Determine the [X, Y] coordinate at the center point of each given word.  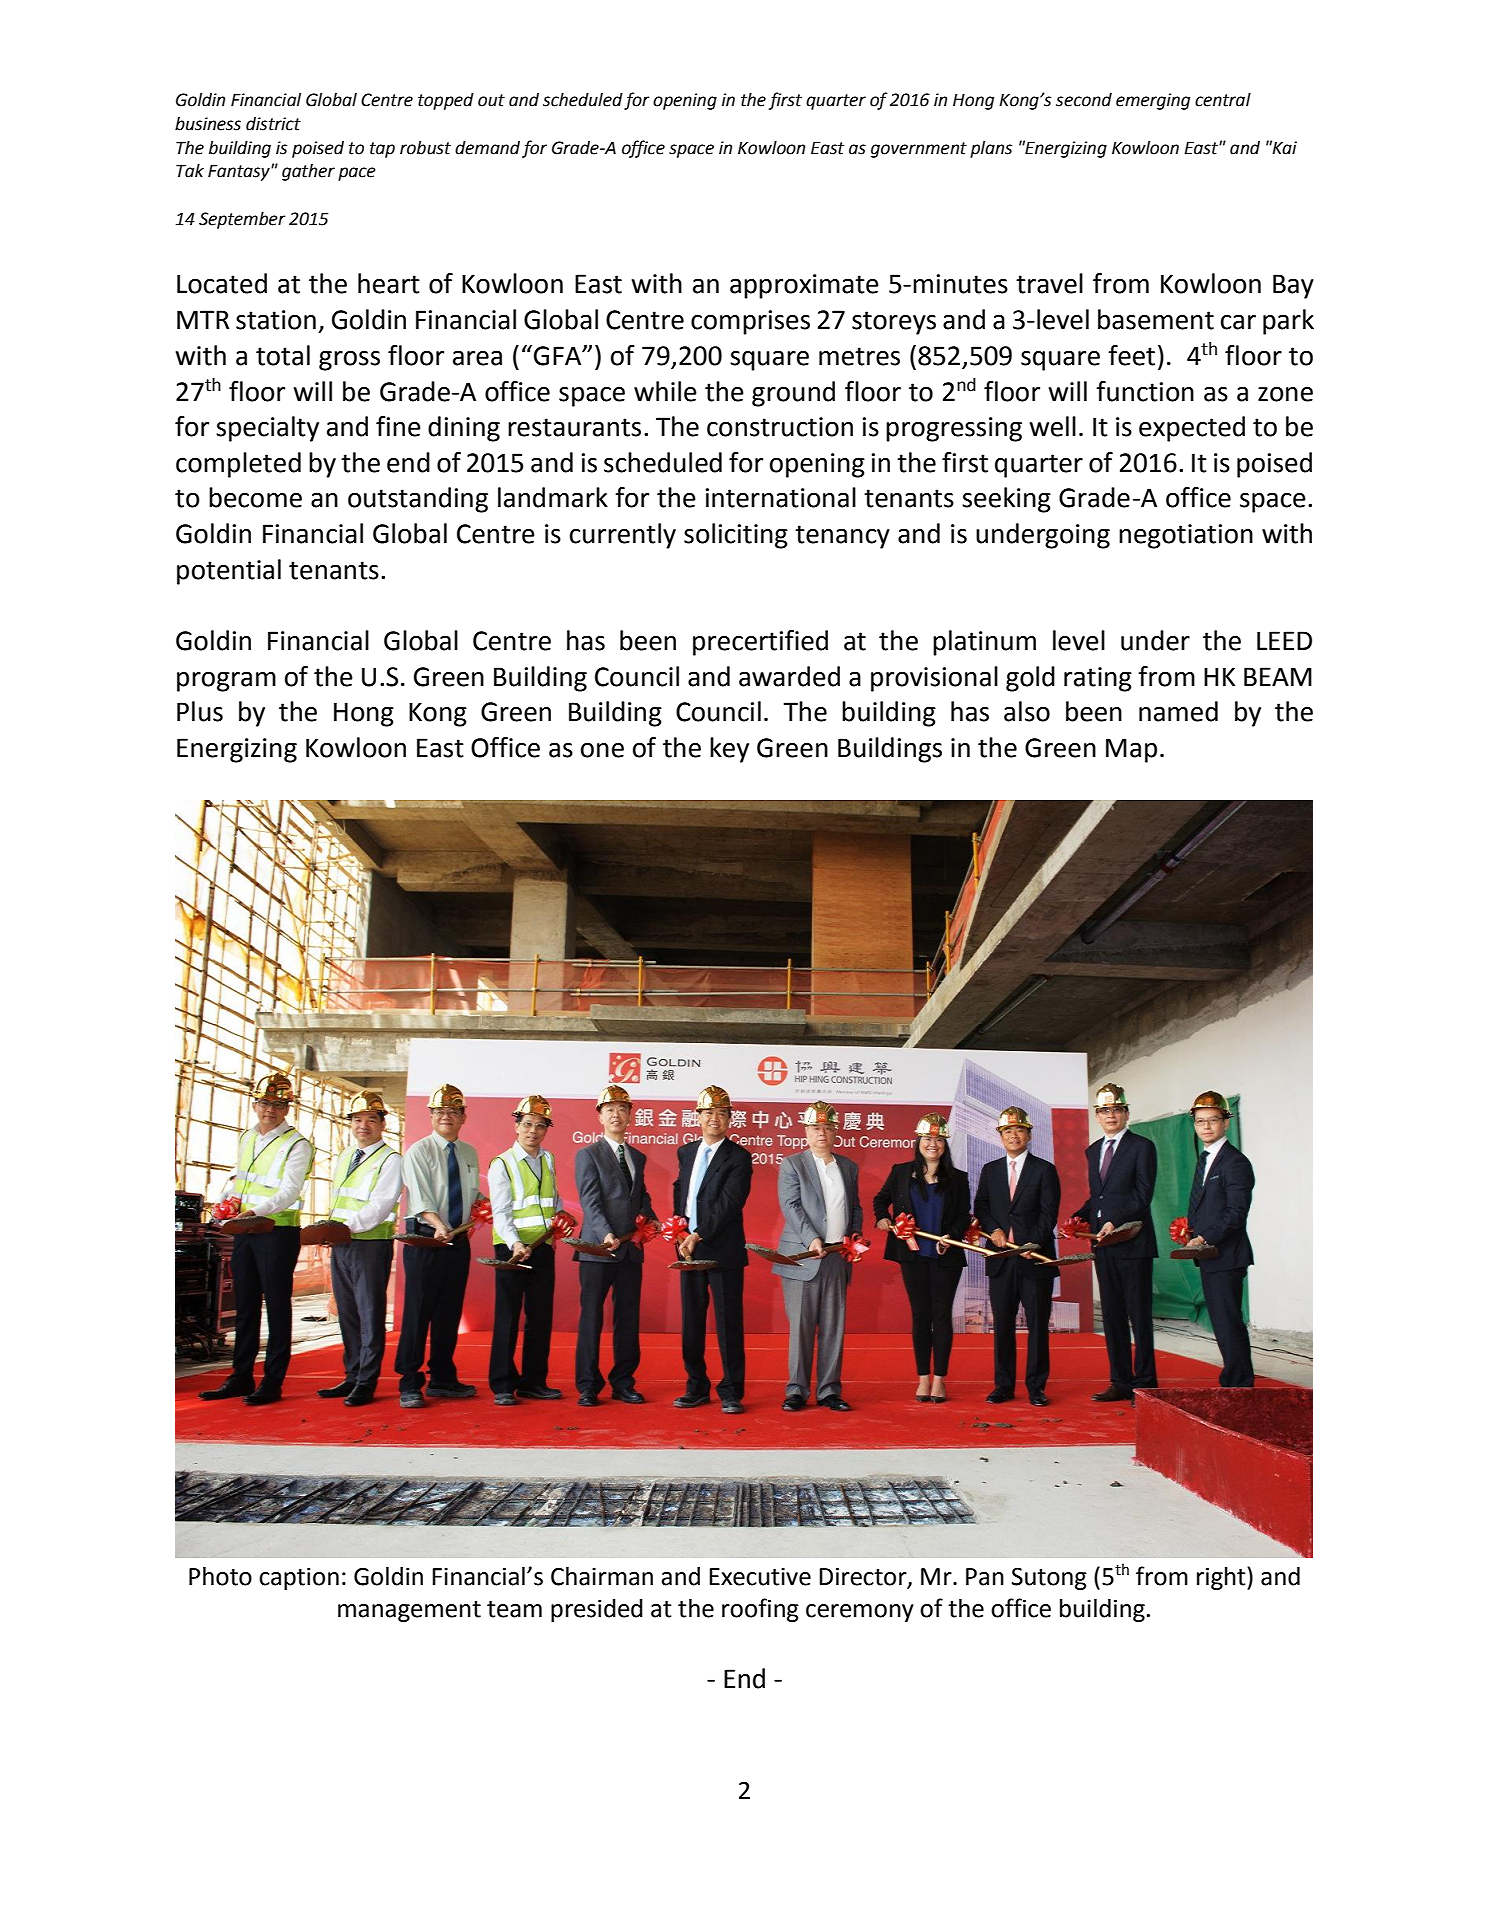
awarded [789, 676]
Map [1131, 750]
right [1222, 1578]
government [919, 150]
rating [1098, 679]
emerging [1153, 101]
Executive [760, 1577]
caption [299, 1579]
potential [229, 572]
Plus [200, 711]
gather [308, 172]
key [729, 750]
